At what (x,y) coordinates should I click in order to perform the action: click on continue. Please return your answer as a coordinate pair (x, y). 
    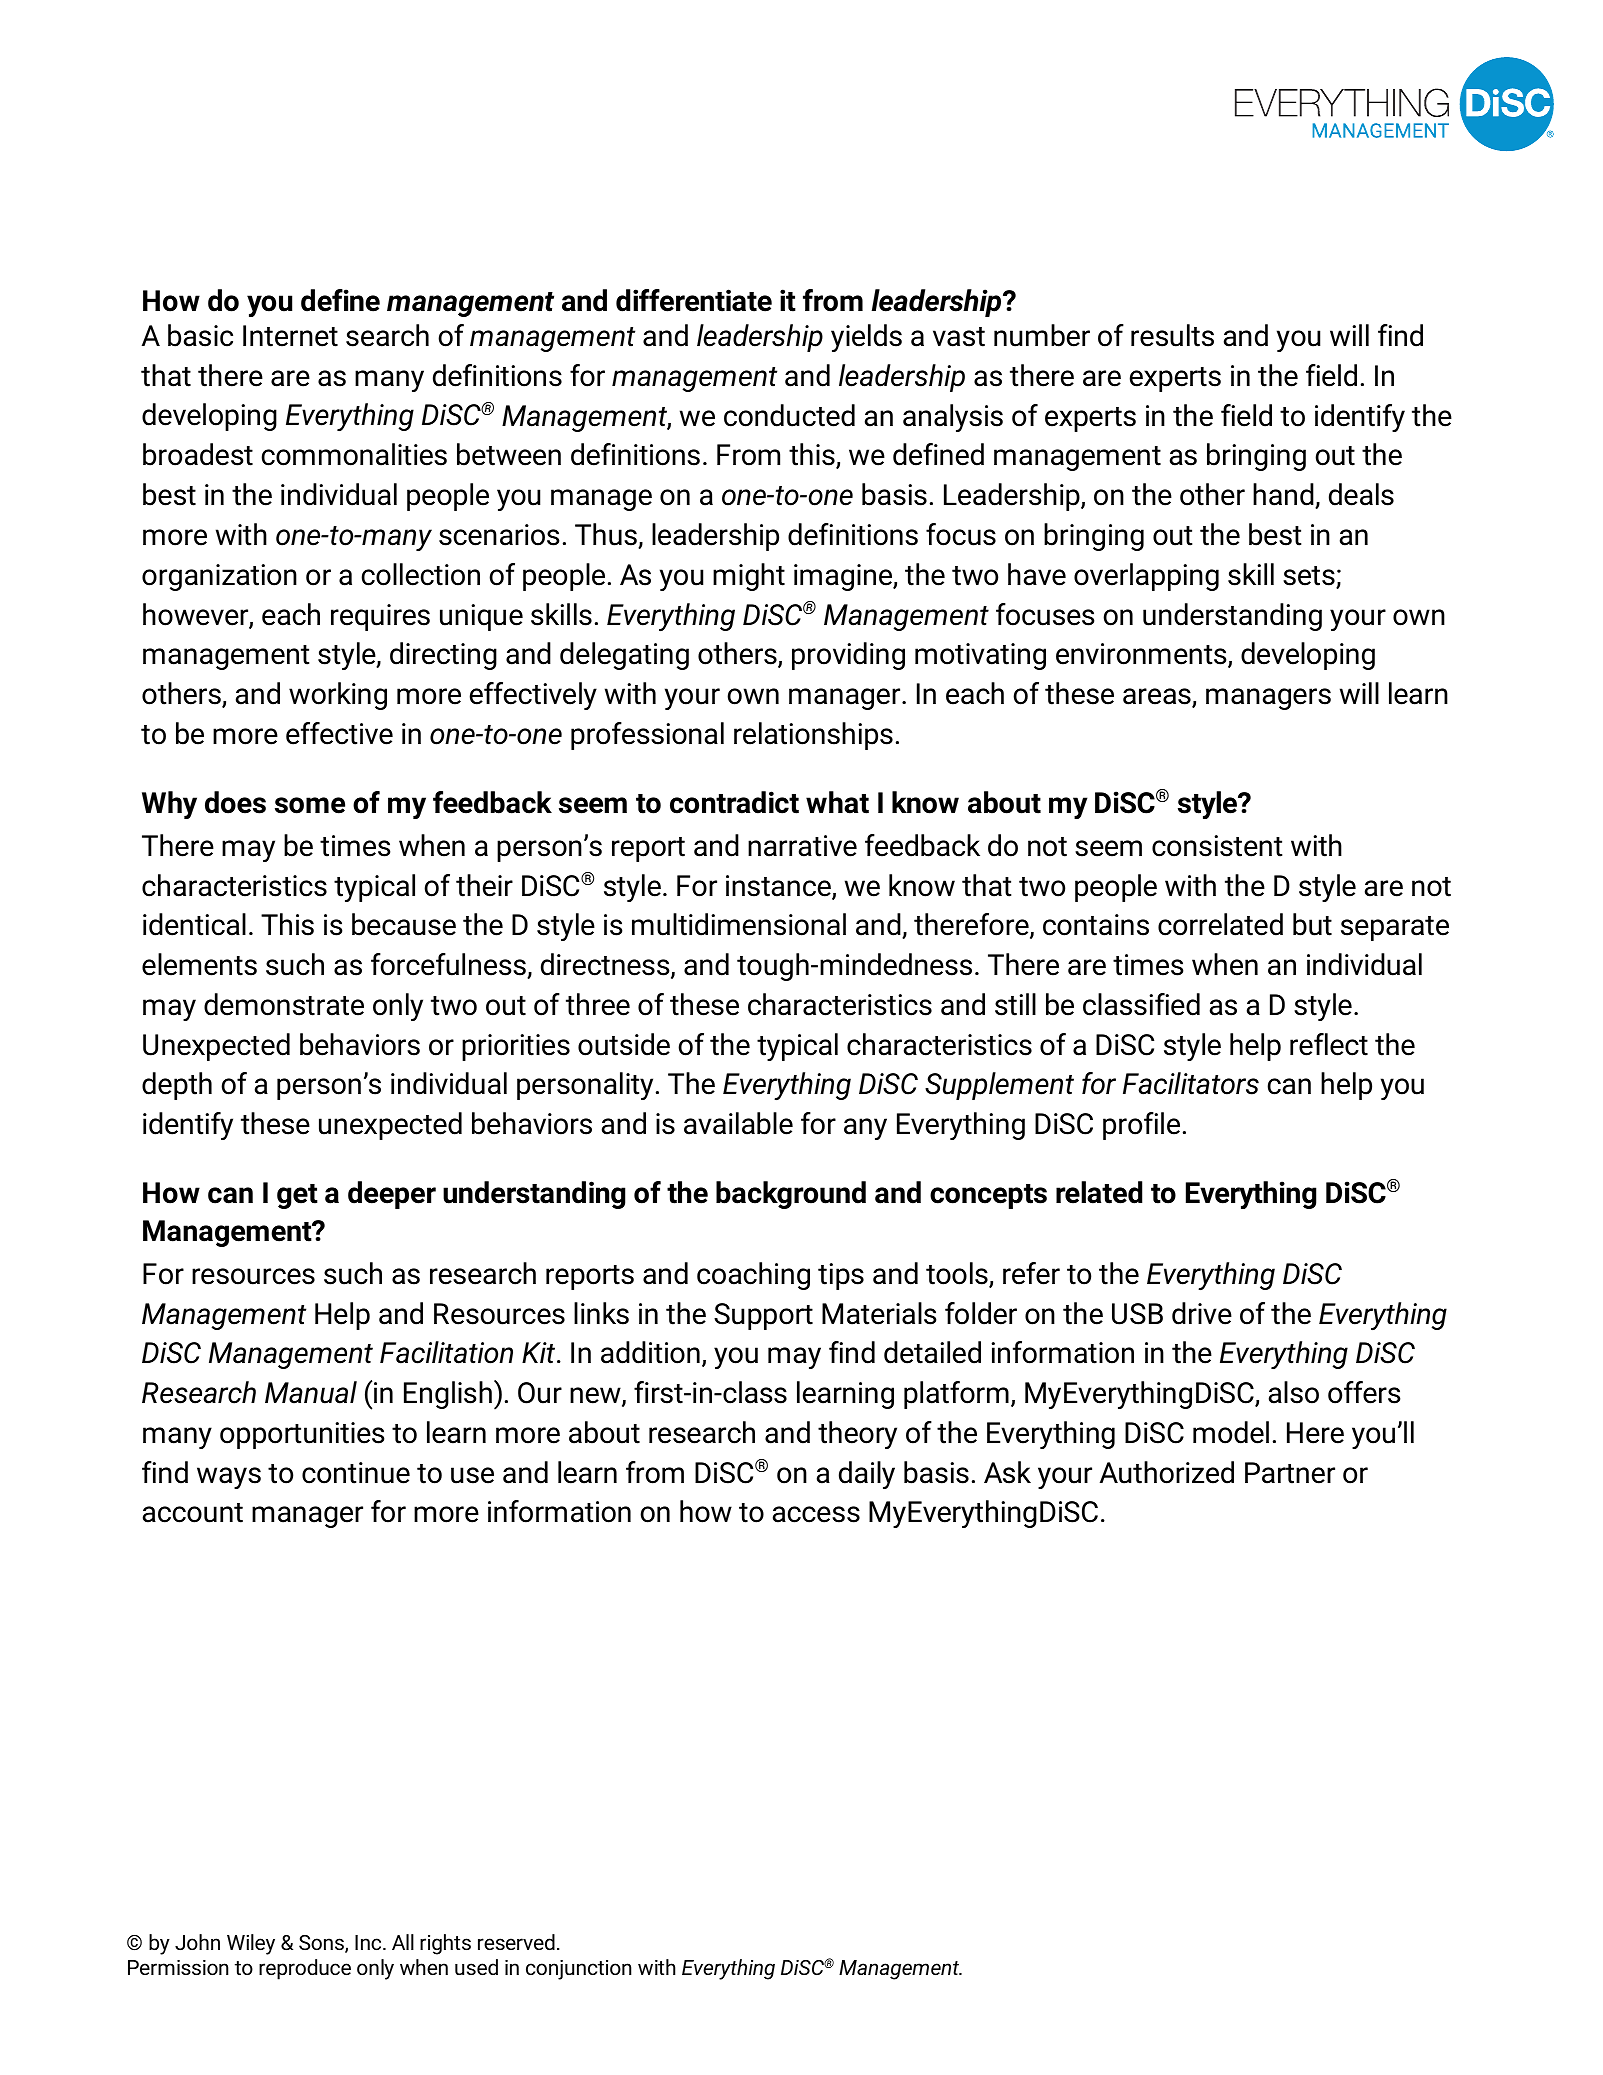
    Looking at the image, I should click on (356, 1473).
